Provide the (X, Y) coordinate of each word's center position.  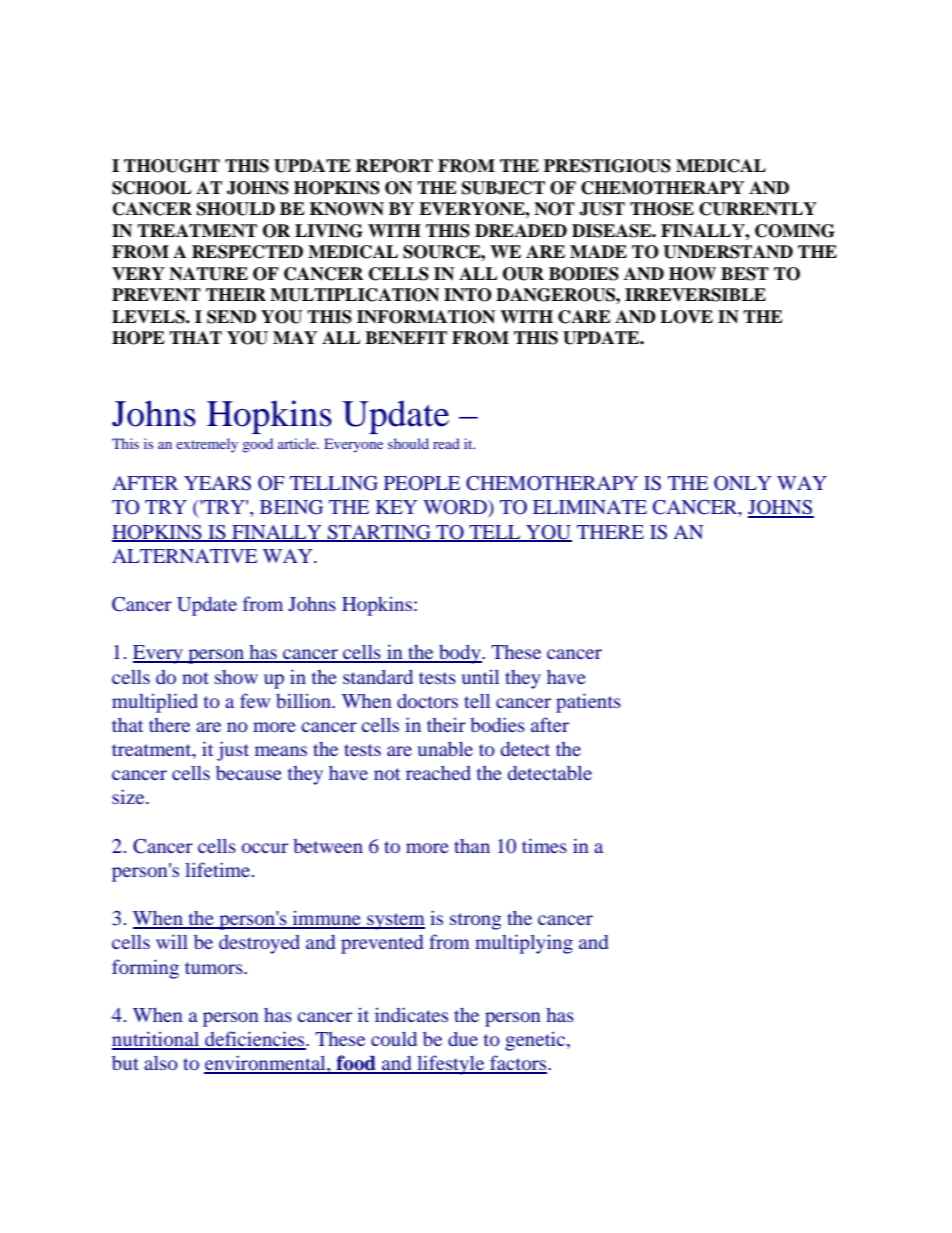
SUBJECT (503, 188)
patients (588, 703)
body (460, 654)
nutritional (157, 1040)
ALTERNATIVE (184, 556)
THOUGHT (172, 166)
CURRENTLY (758, 209)
